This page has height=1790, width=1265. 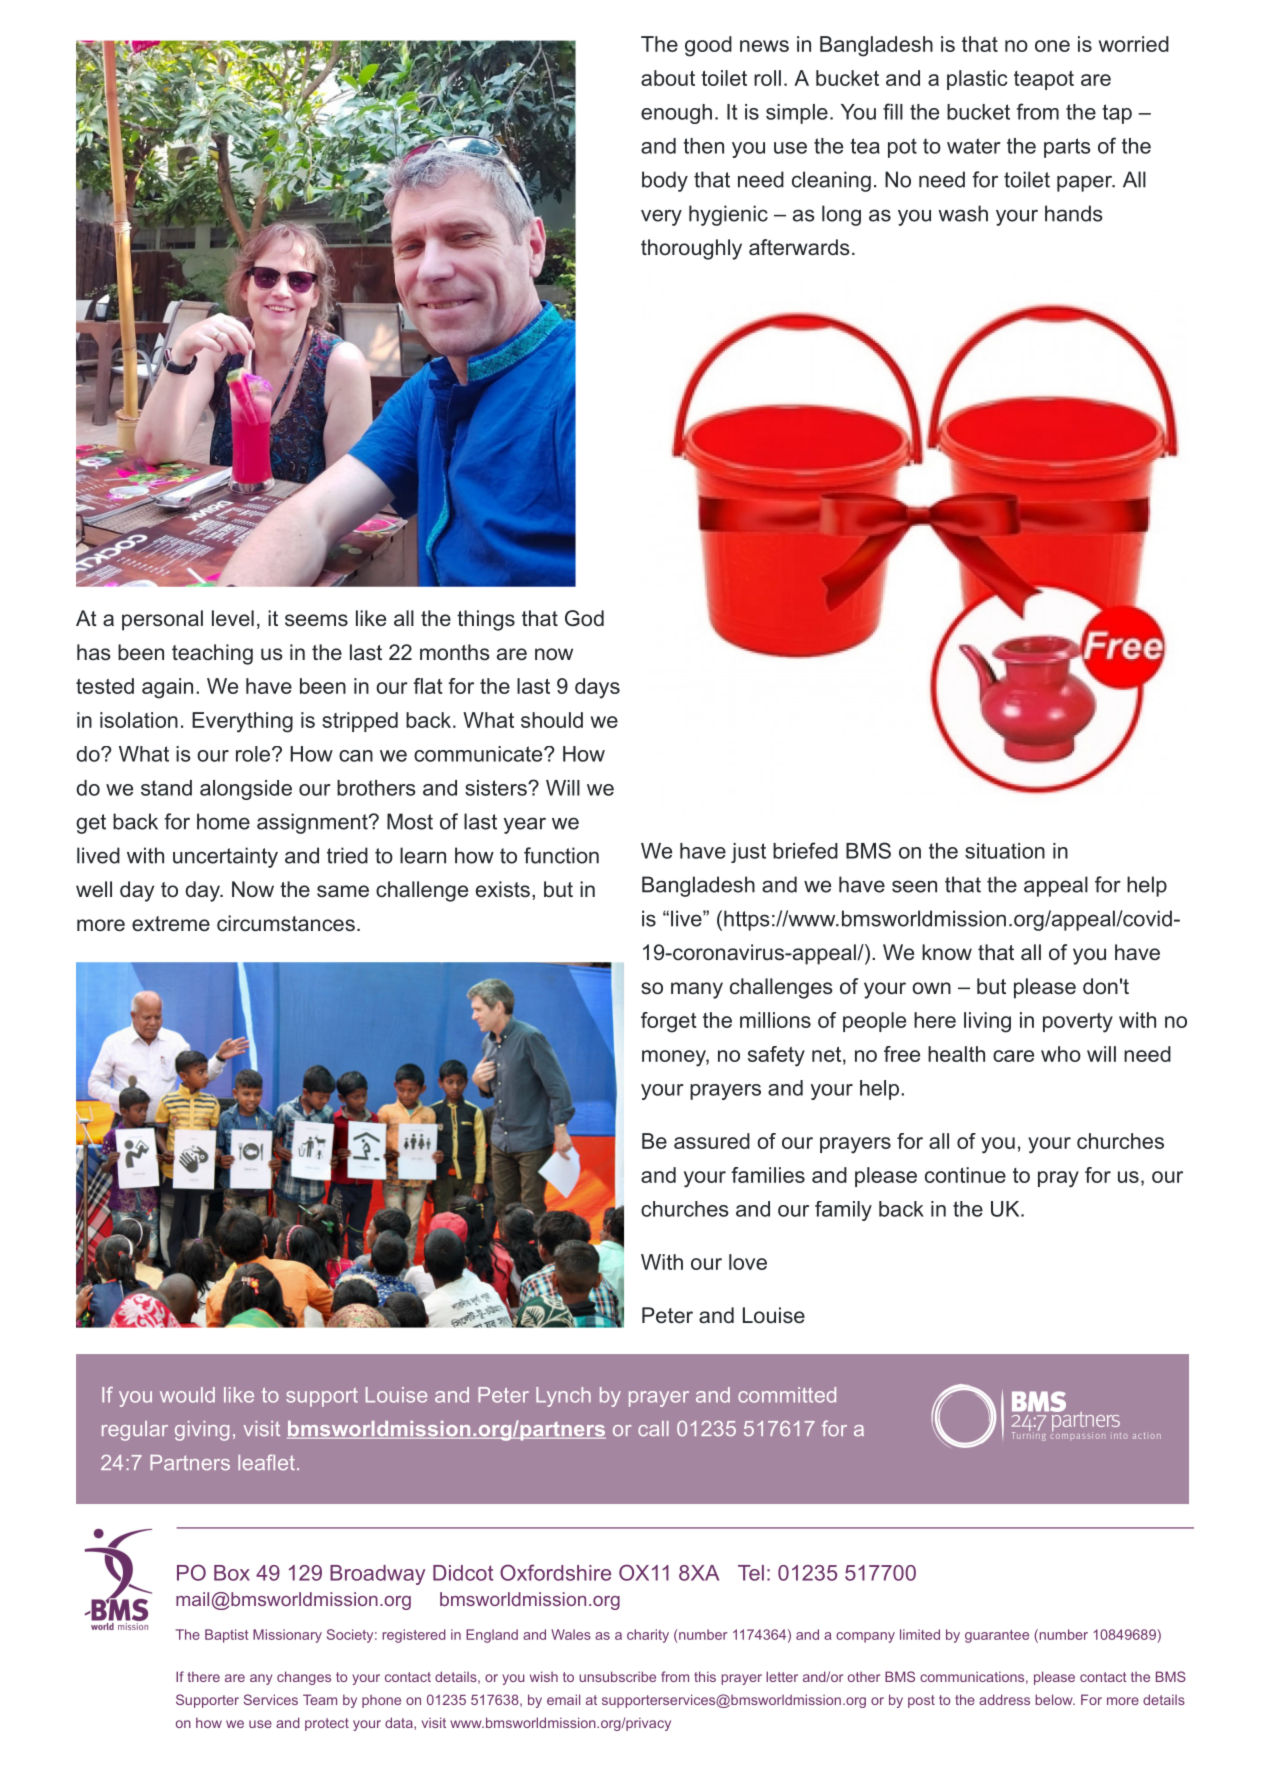 What do you see at coordinates (974, 146) in the page?
I see `water` at bounding box center [974, 146].
